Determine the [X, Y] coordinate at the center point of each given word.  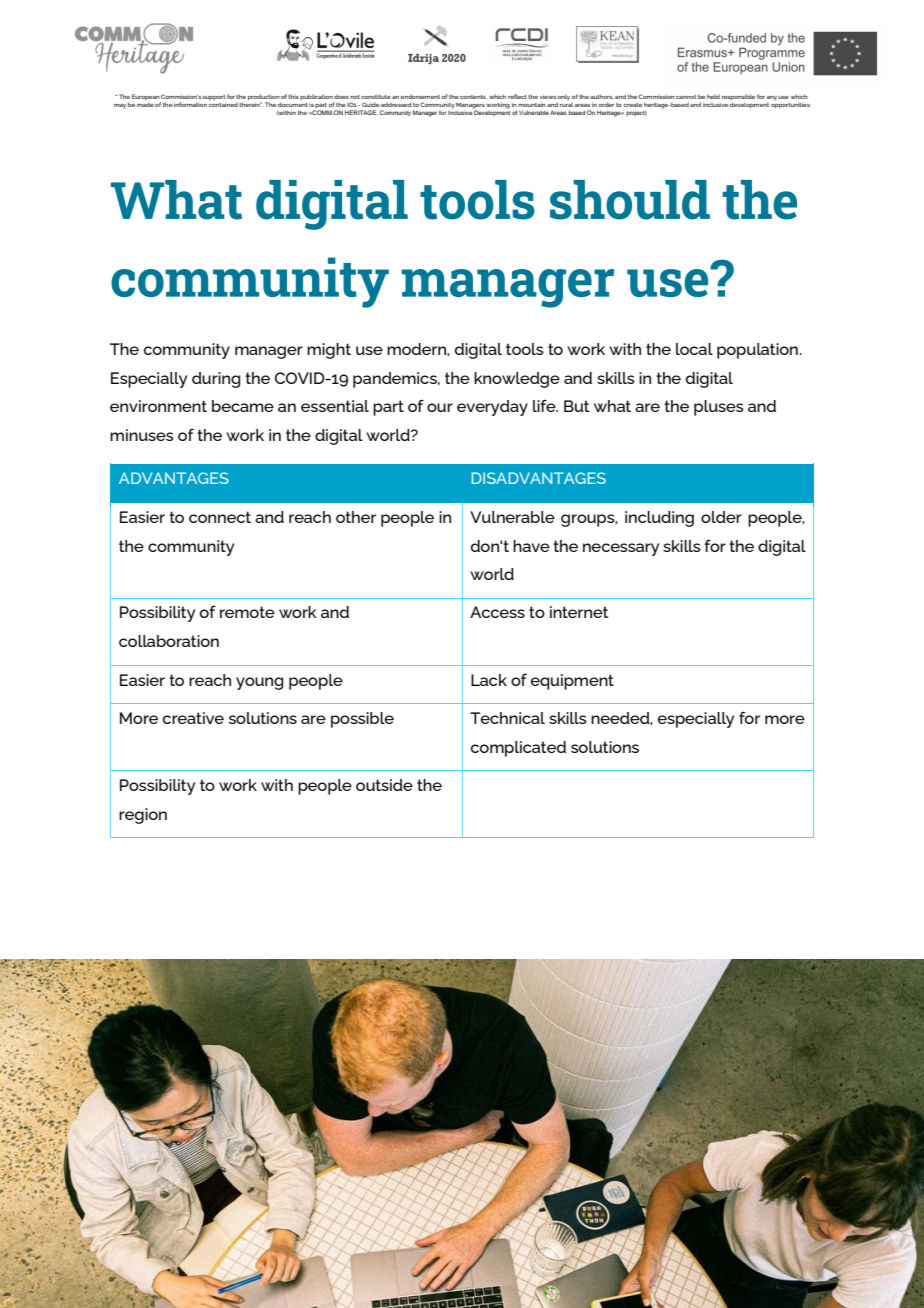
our [440, 407]
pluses [719, 408]
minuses [142, 435]
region [143, 816]
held [713, 96]
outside [384, 785]
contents [473, 97]
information [190, 104]
